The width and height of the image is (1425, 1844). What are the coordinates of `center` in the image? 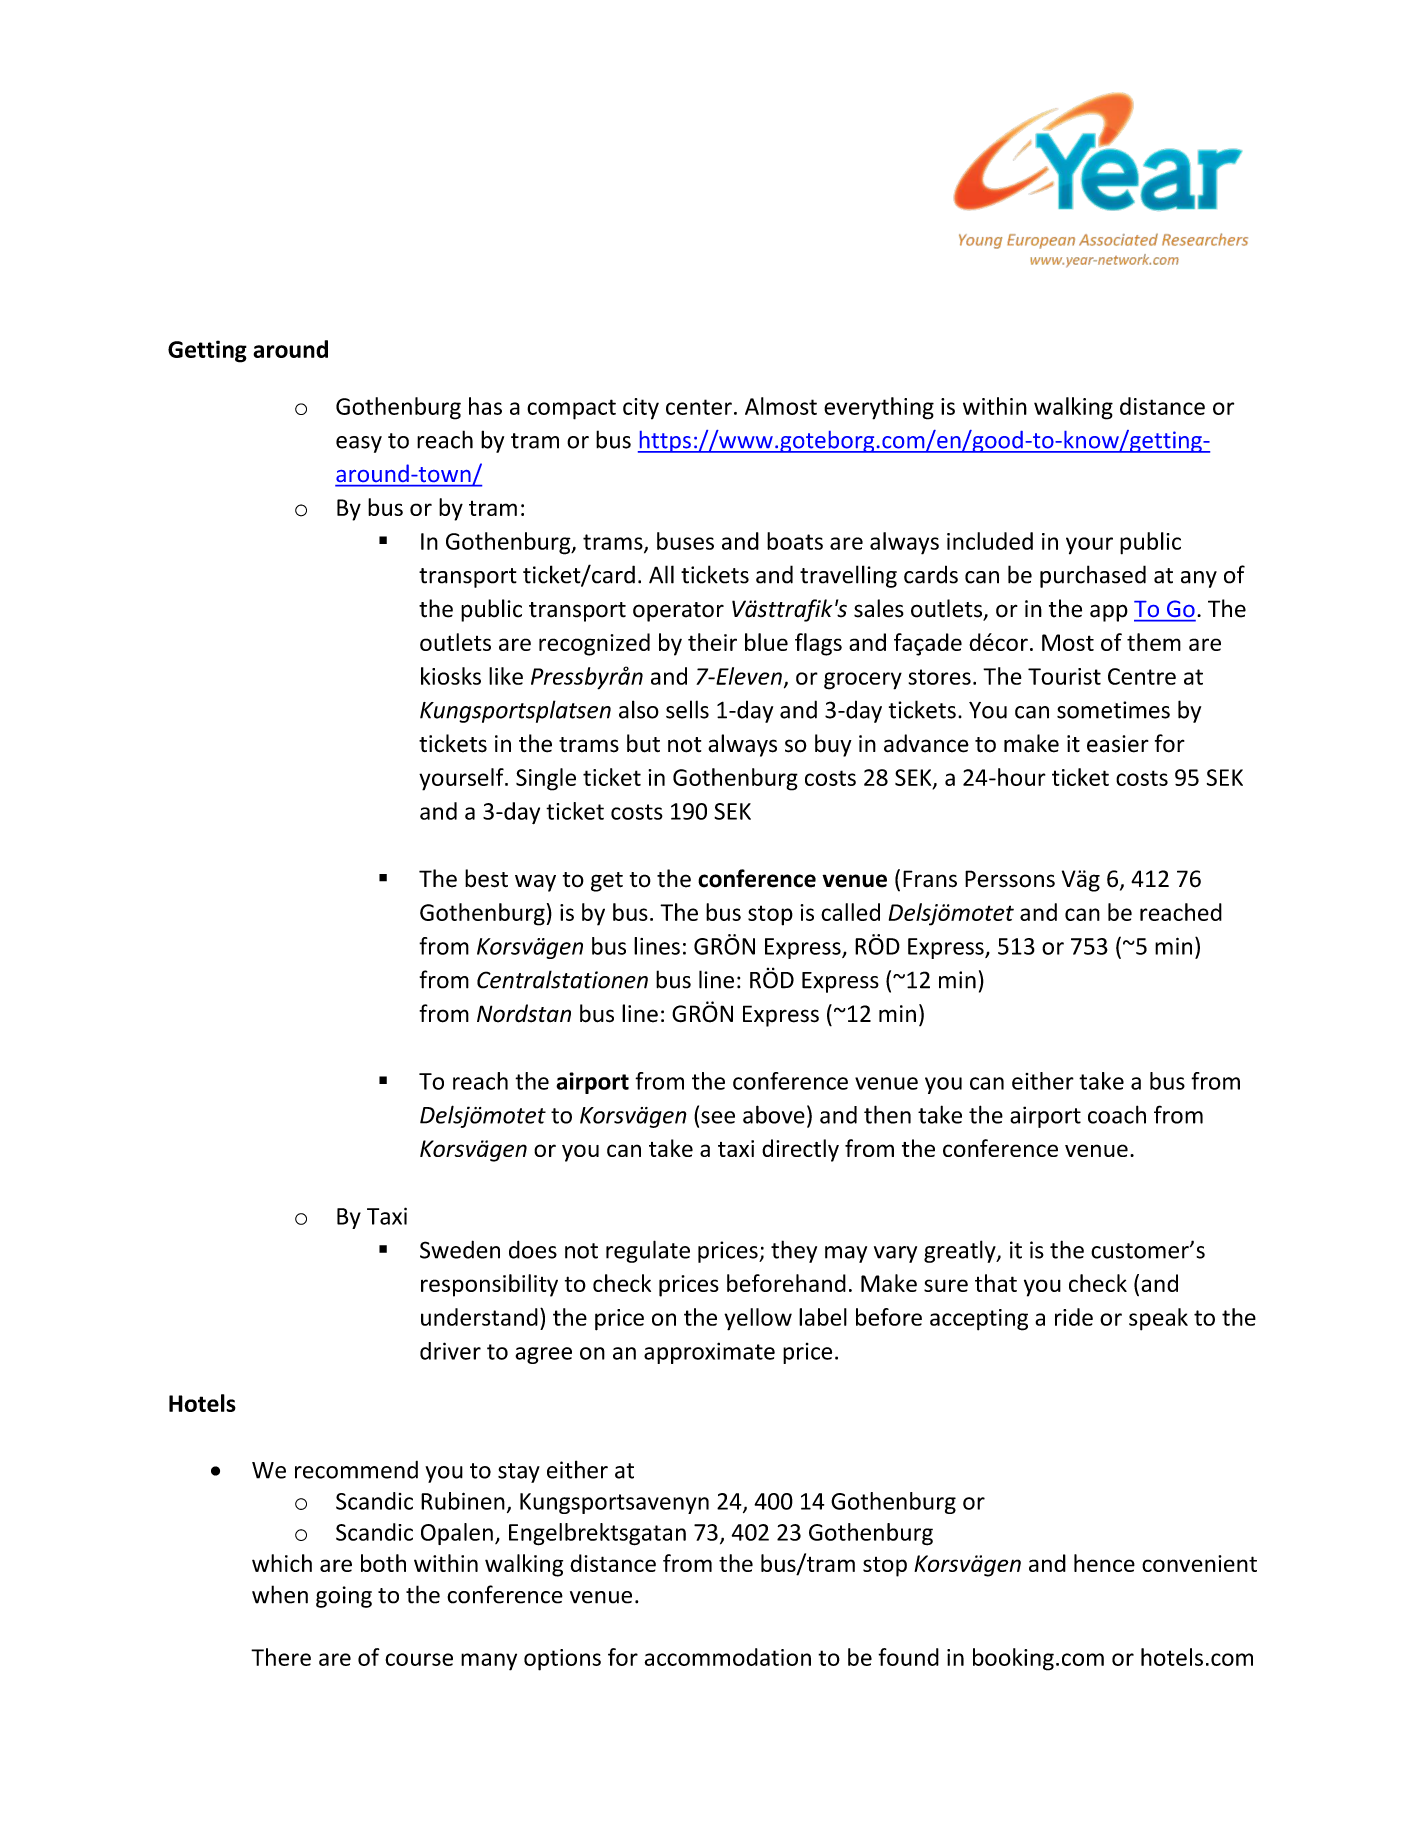 It's located at (699, 407).
